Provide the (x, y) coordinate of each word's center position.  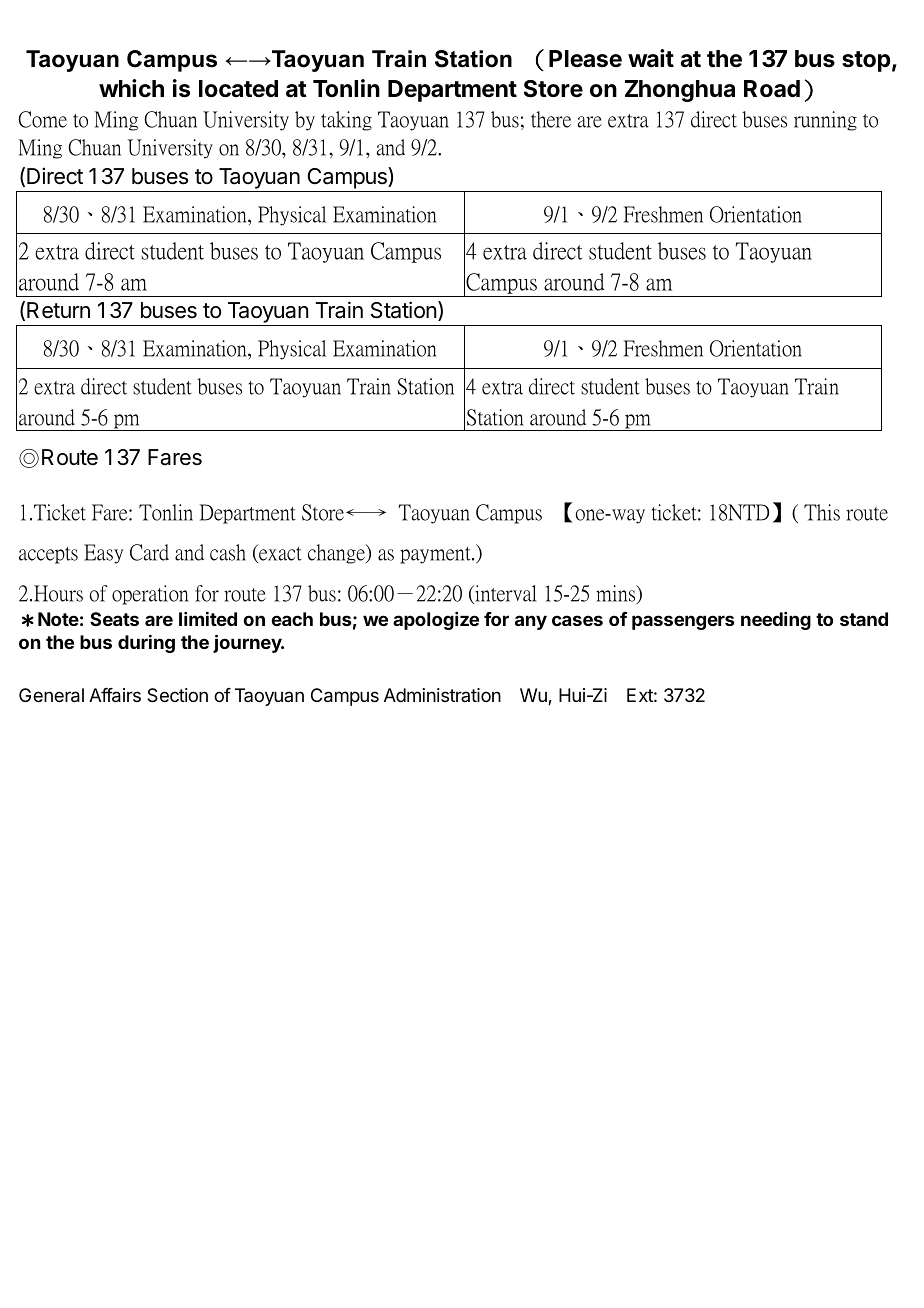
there (551, 119)
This (822, 512)
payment (436, 555)
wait (651, 58)
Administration (442, 695)
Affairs (115, 695)
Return (58, 310)
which (131, 88)
